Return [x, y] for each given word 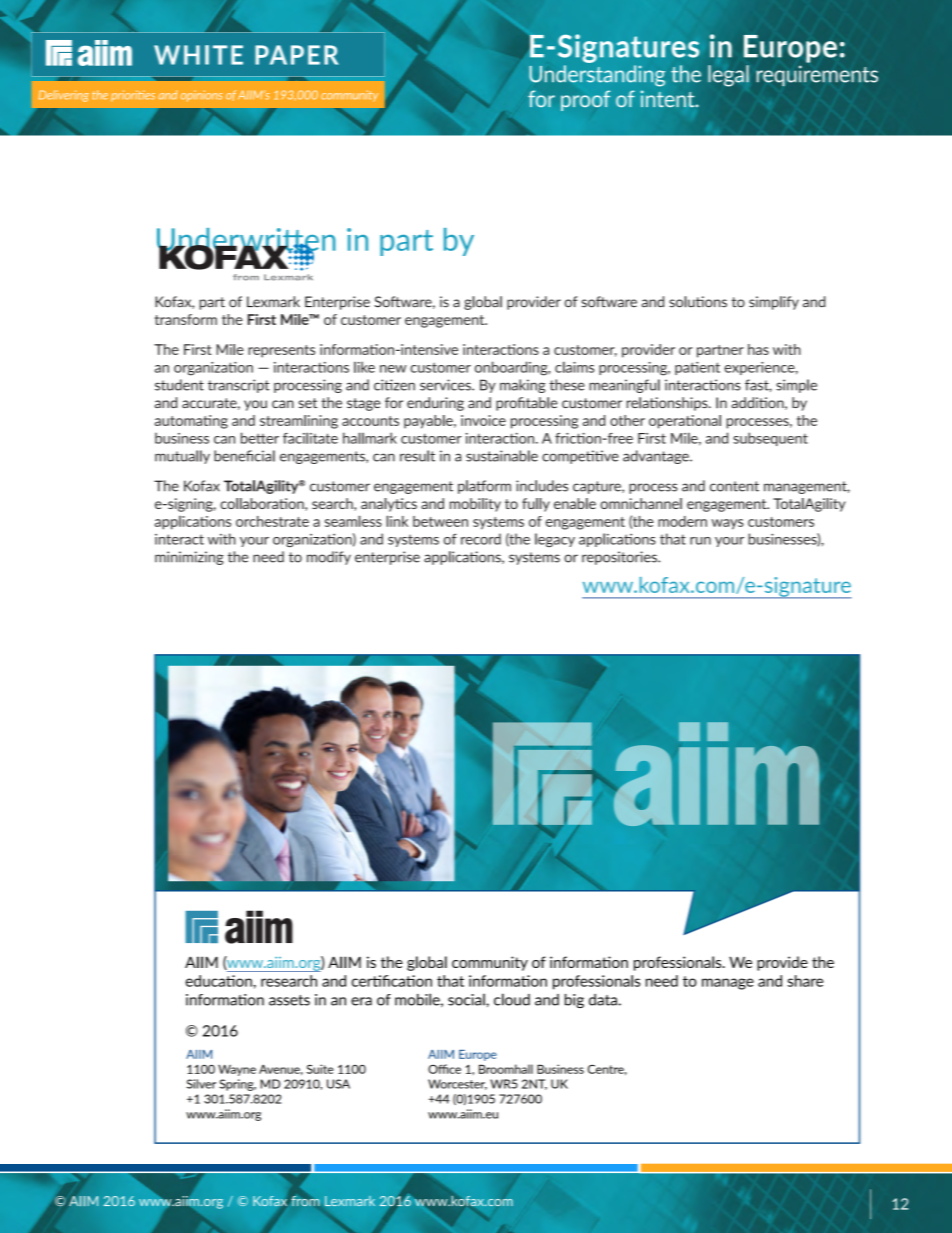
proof [585, 100]
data [603, 1000]
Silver [201, 1084]
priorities [133, 96]
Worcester [457, 1084]
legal [728, 76]
